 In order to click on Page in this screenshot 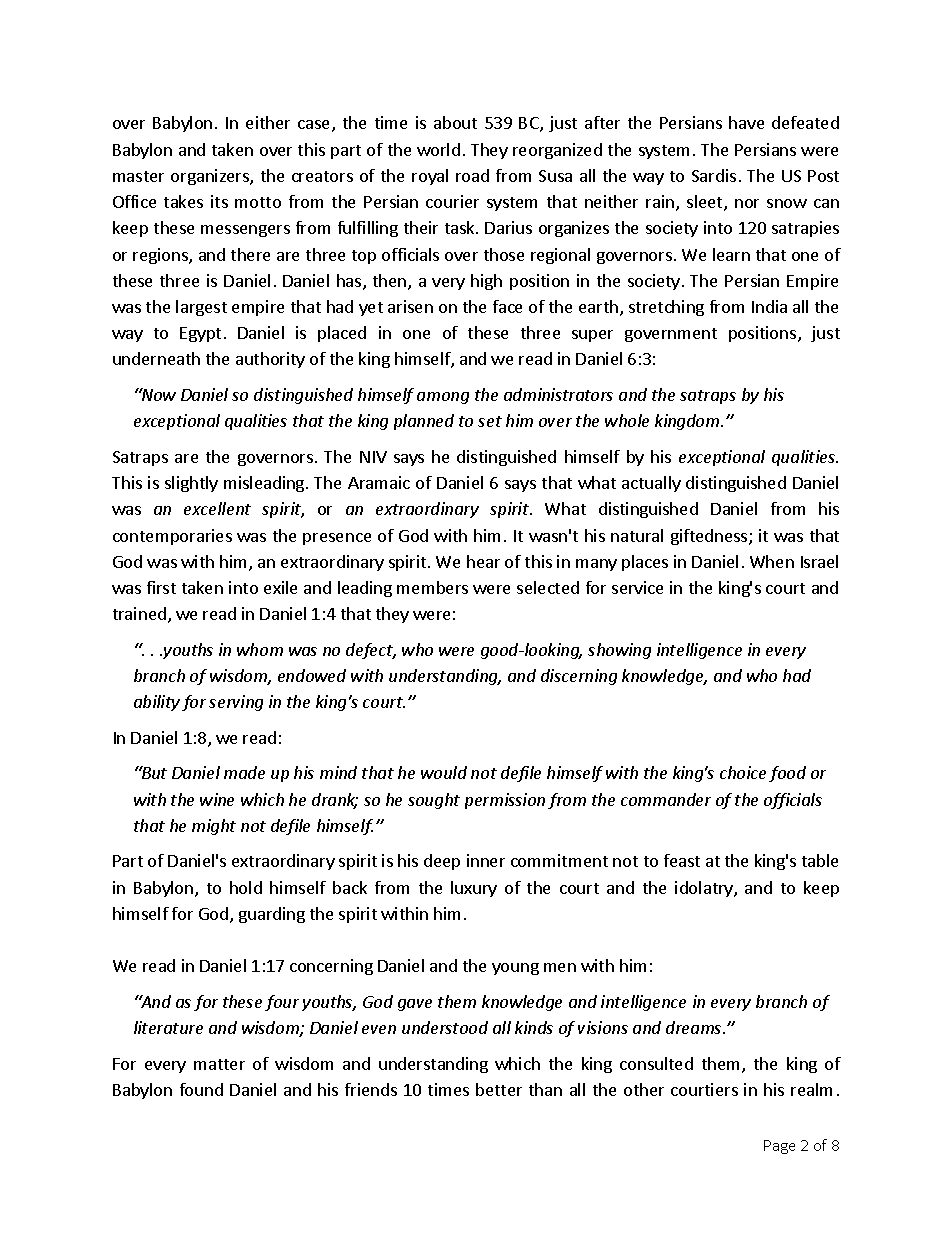, I will do `click(779, 1147)`.
